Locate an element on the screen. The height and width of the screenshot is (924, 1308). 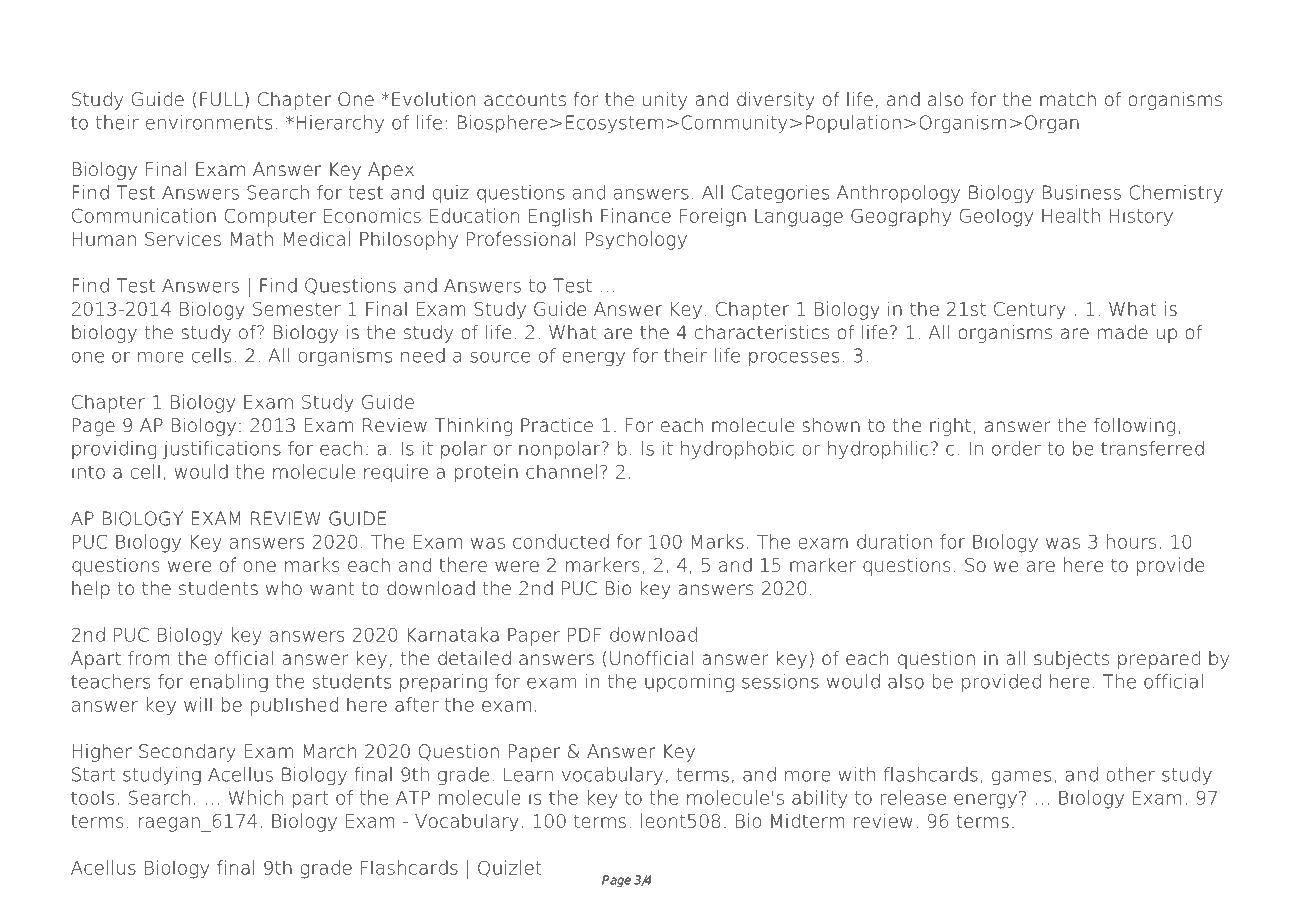
Practice is located at coordinates (557, 425).
